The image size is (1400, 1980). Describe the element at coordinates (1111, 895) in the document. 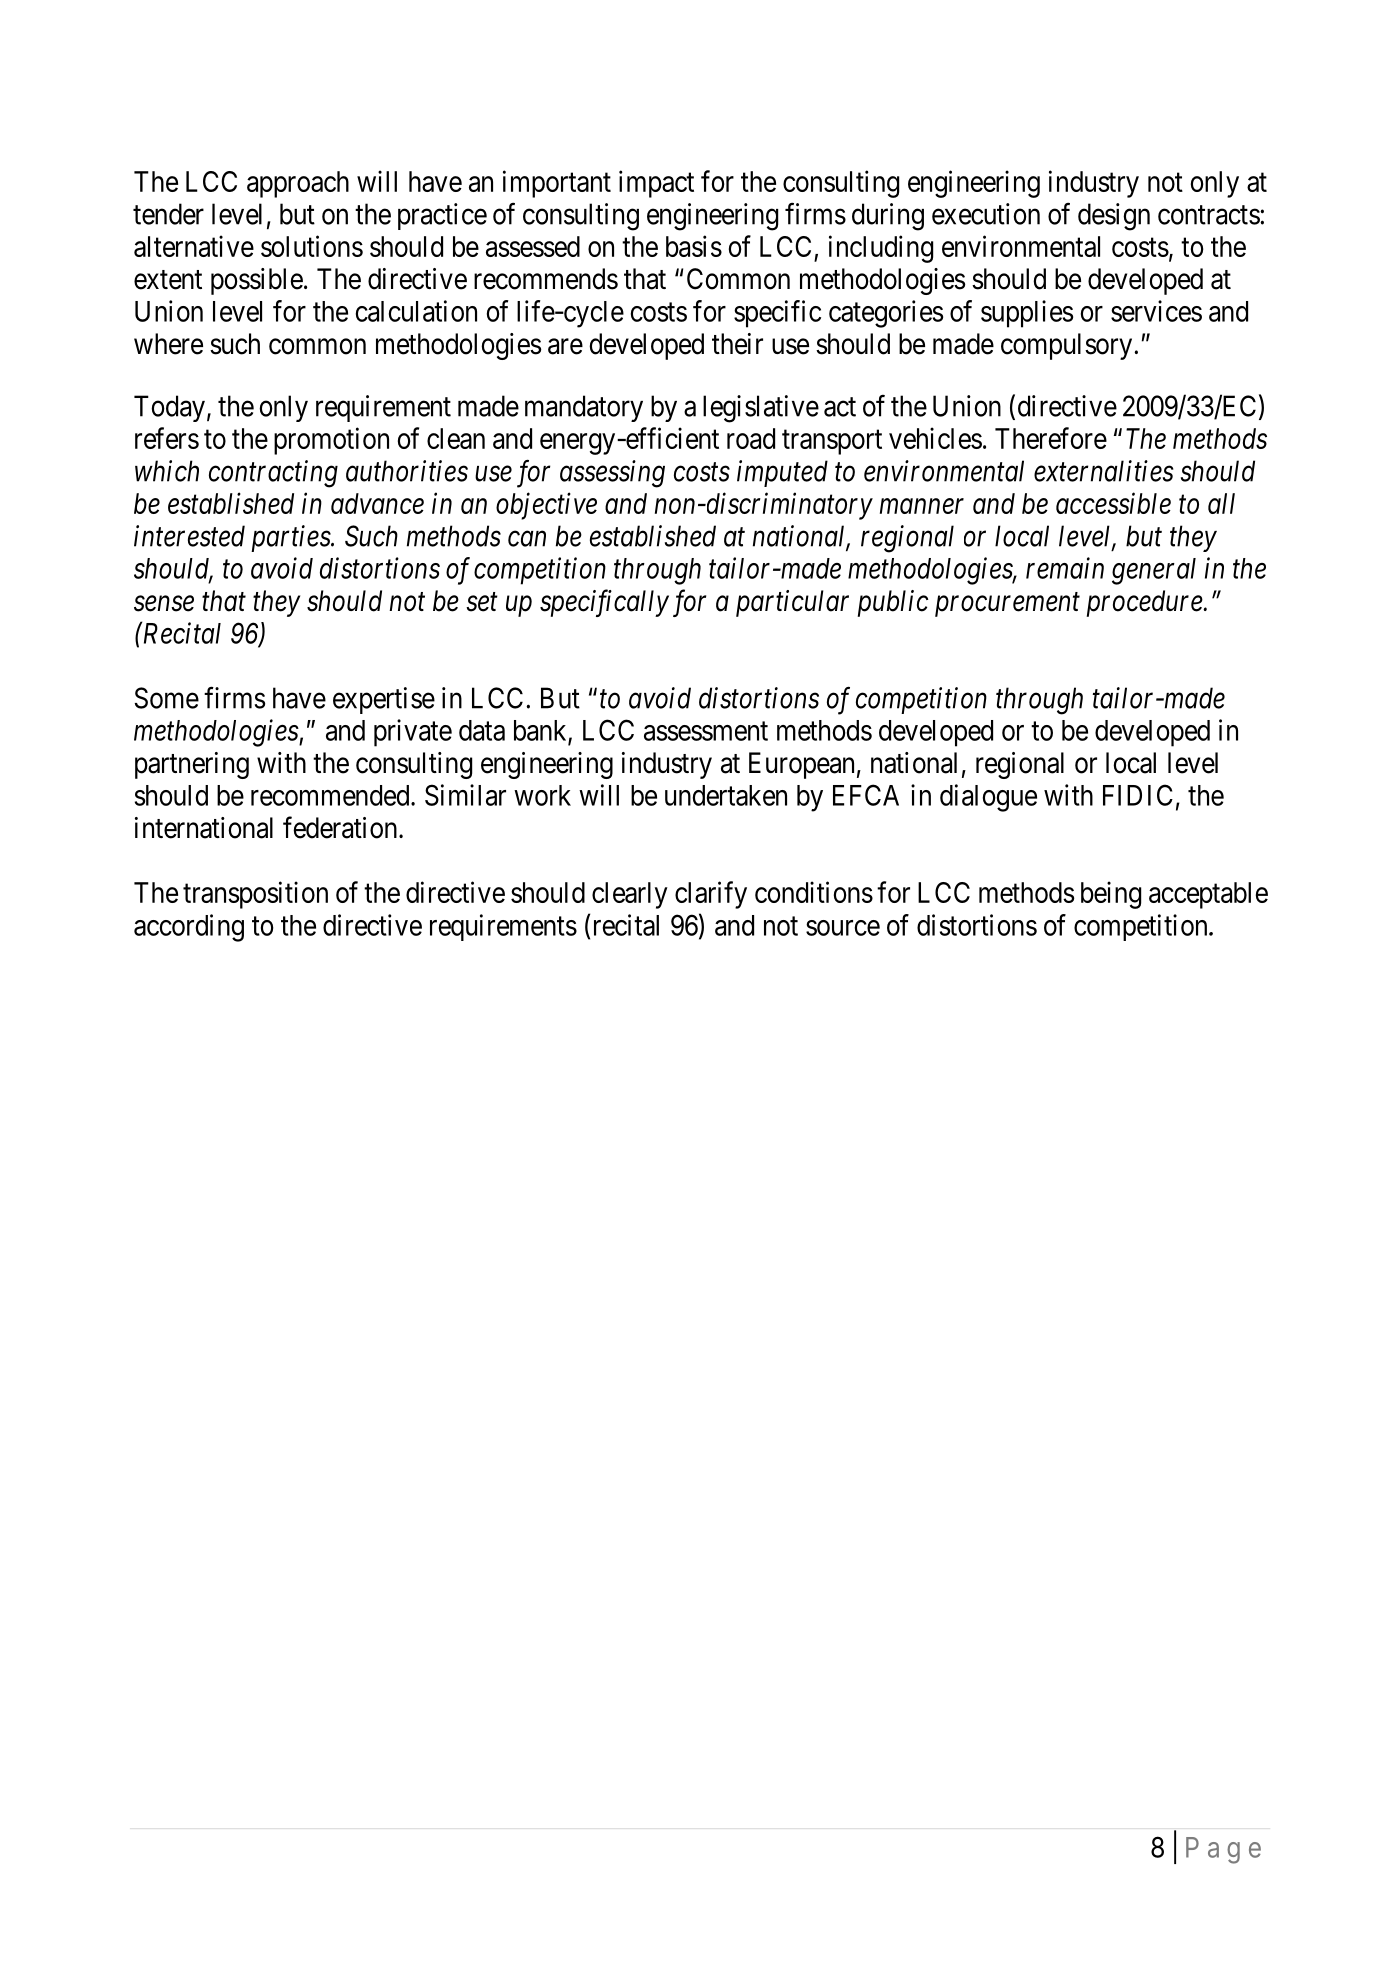

I see `being` at that location.
